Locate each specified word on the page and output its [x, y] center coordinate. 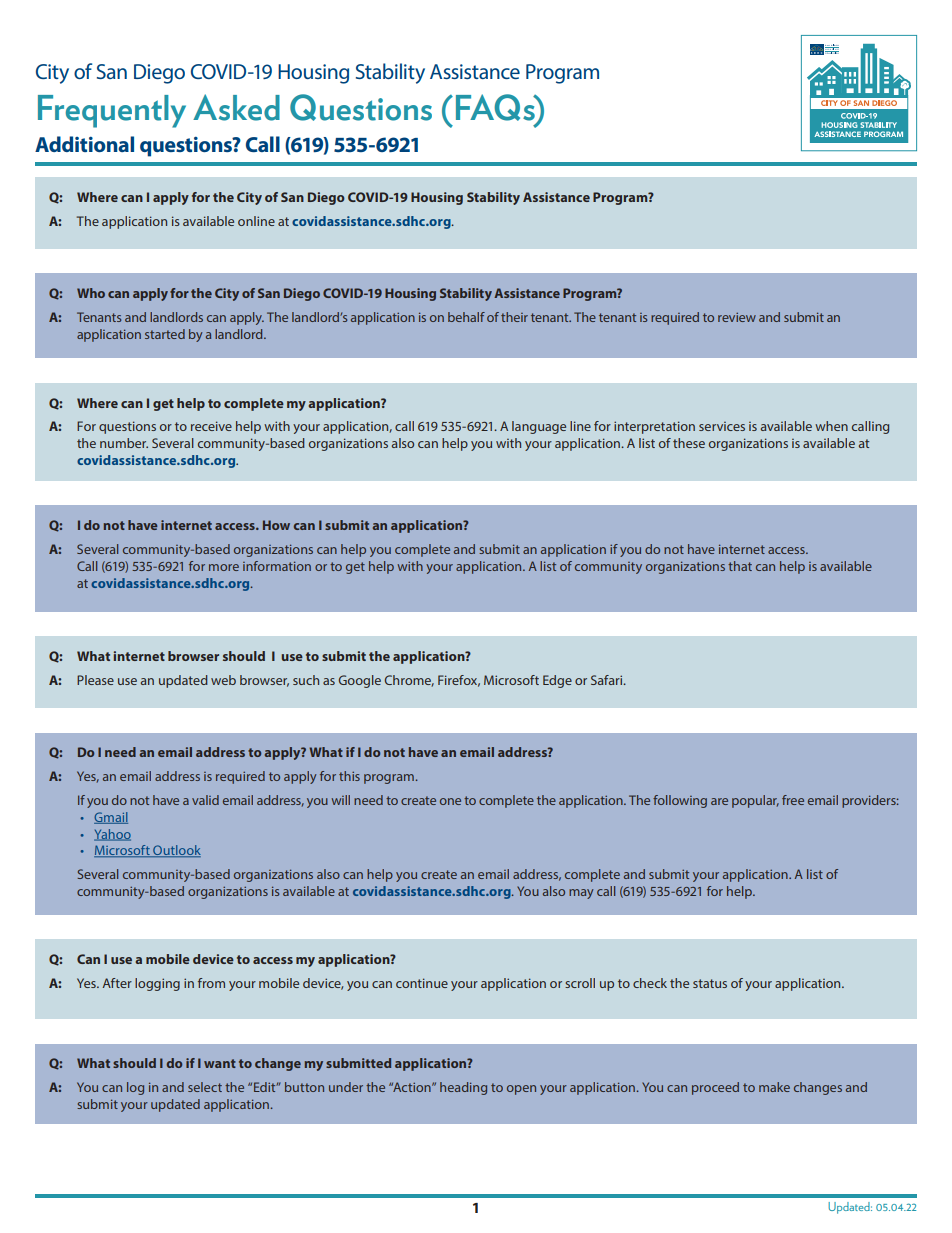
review [737, 317]
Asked [236, 107]
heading [463, 1088]
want [220, 1063]
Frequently [112, 111]
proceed [715, 1088]
